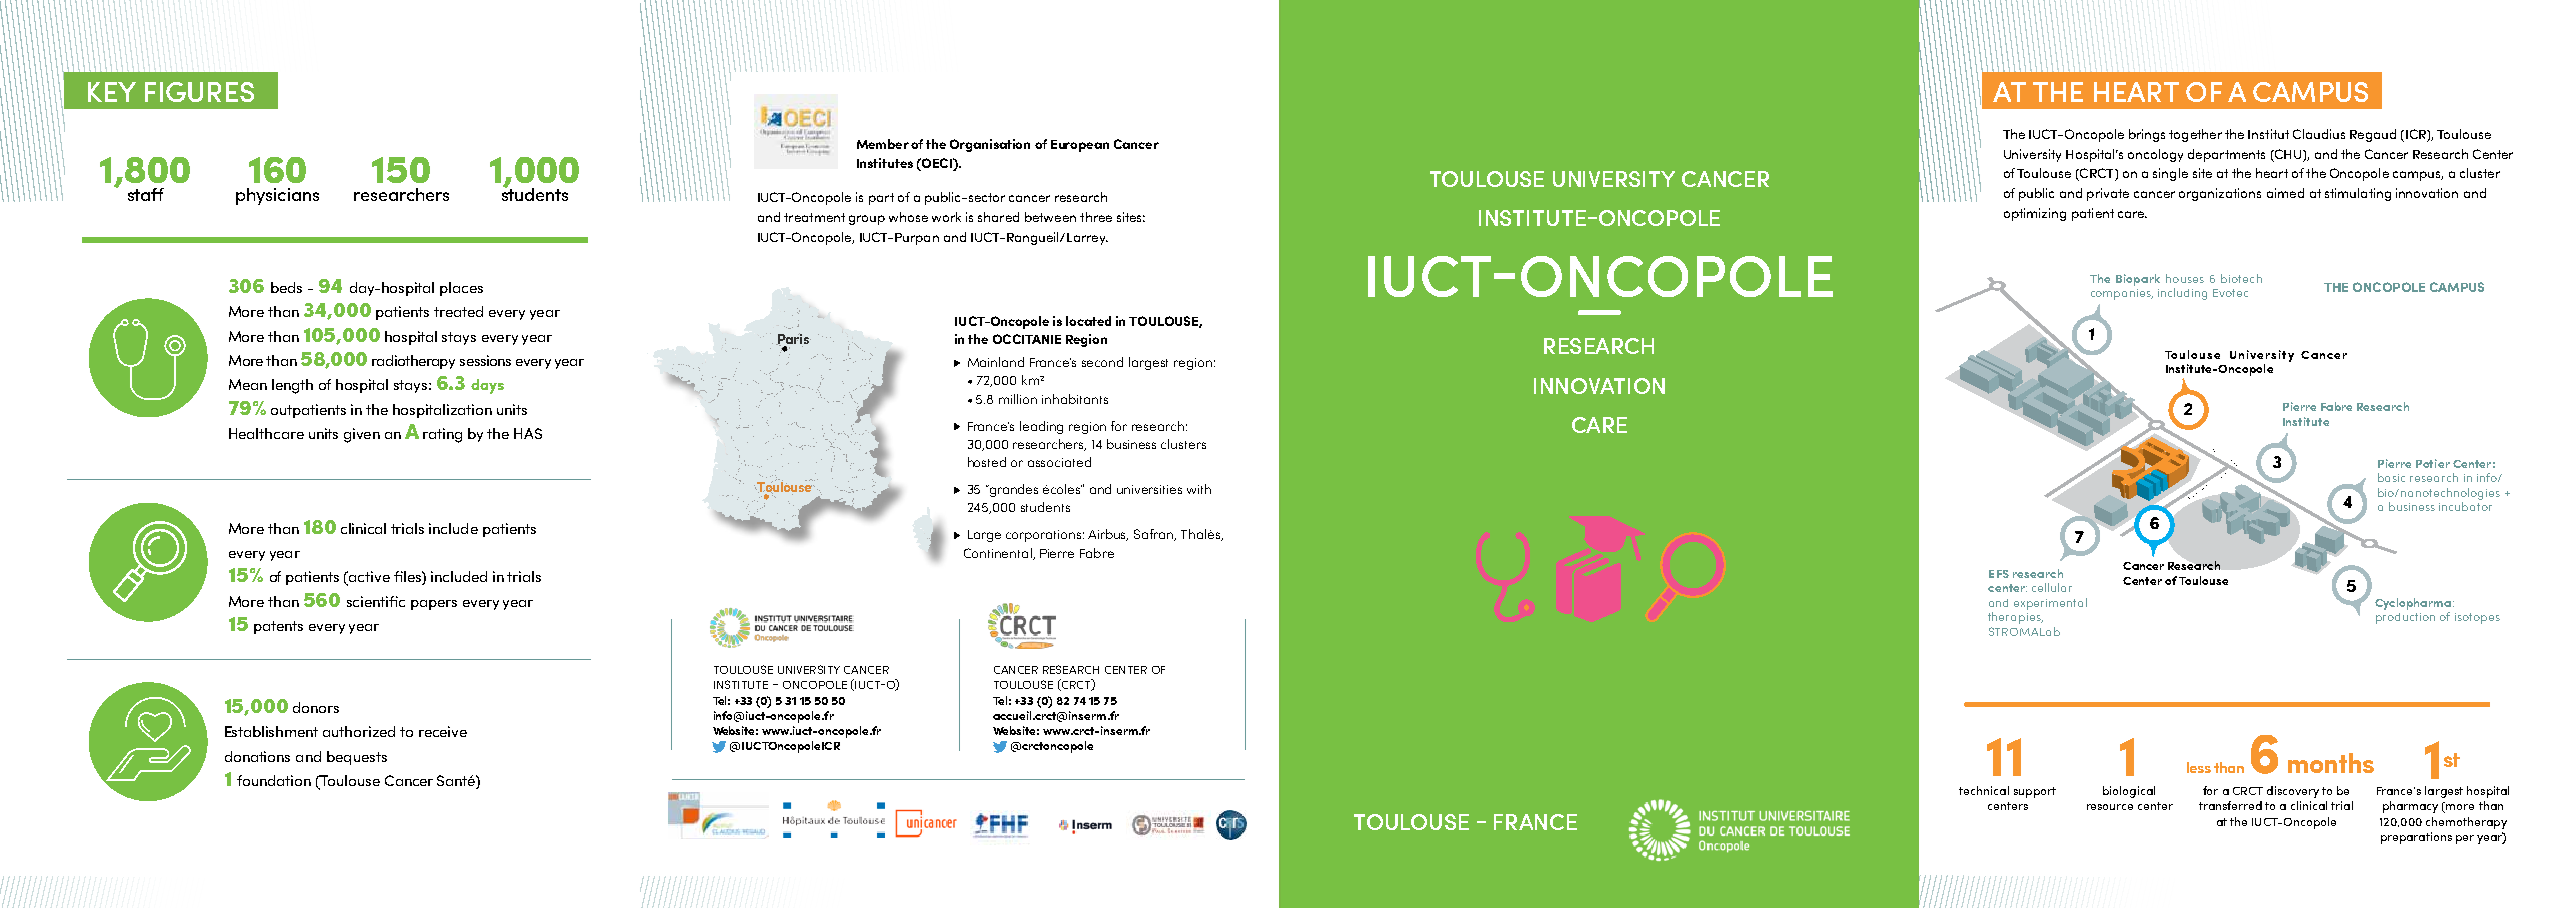 This screenshot has width=2559, height=908. What do you see at coordinates (999, 554) in the screenshot?
I see `Continental` at bounding box center [999, 554].
